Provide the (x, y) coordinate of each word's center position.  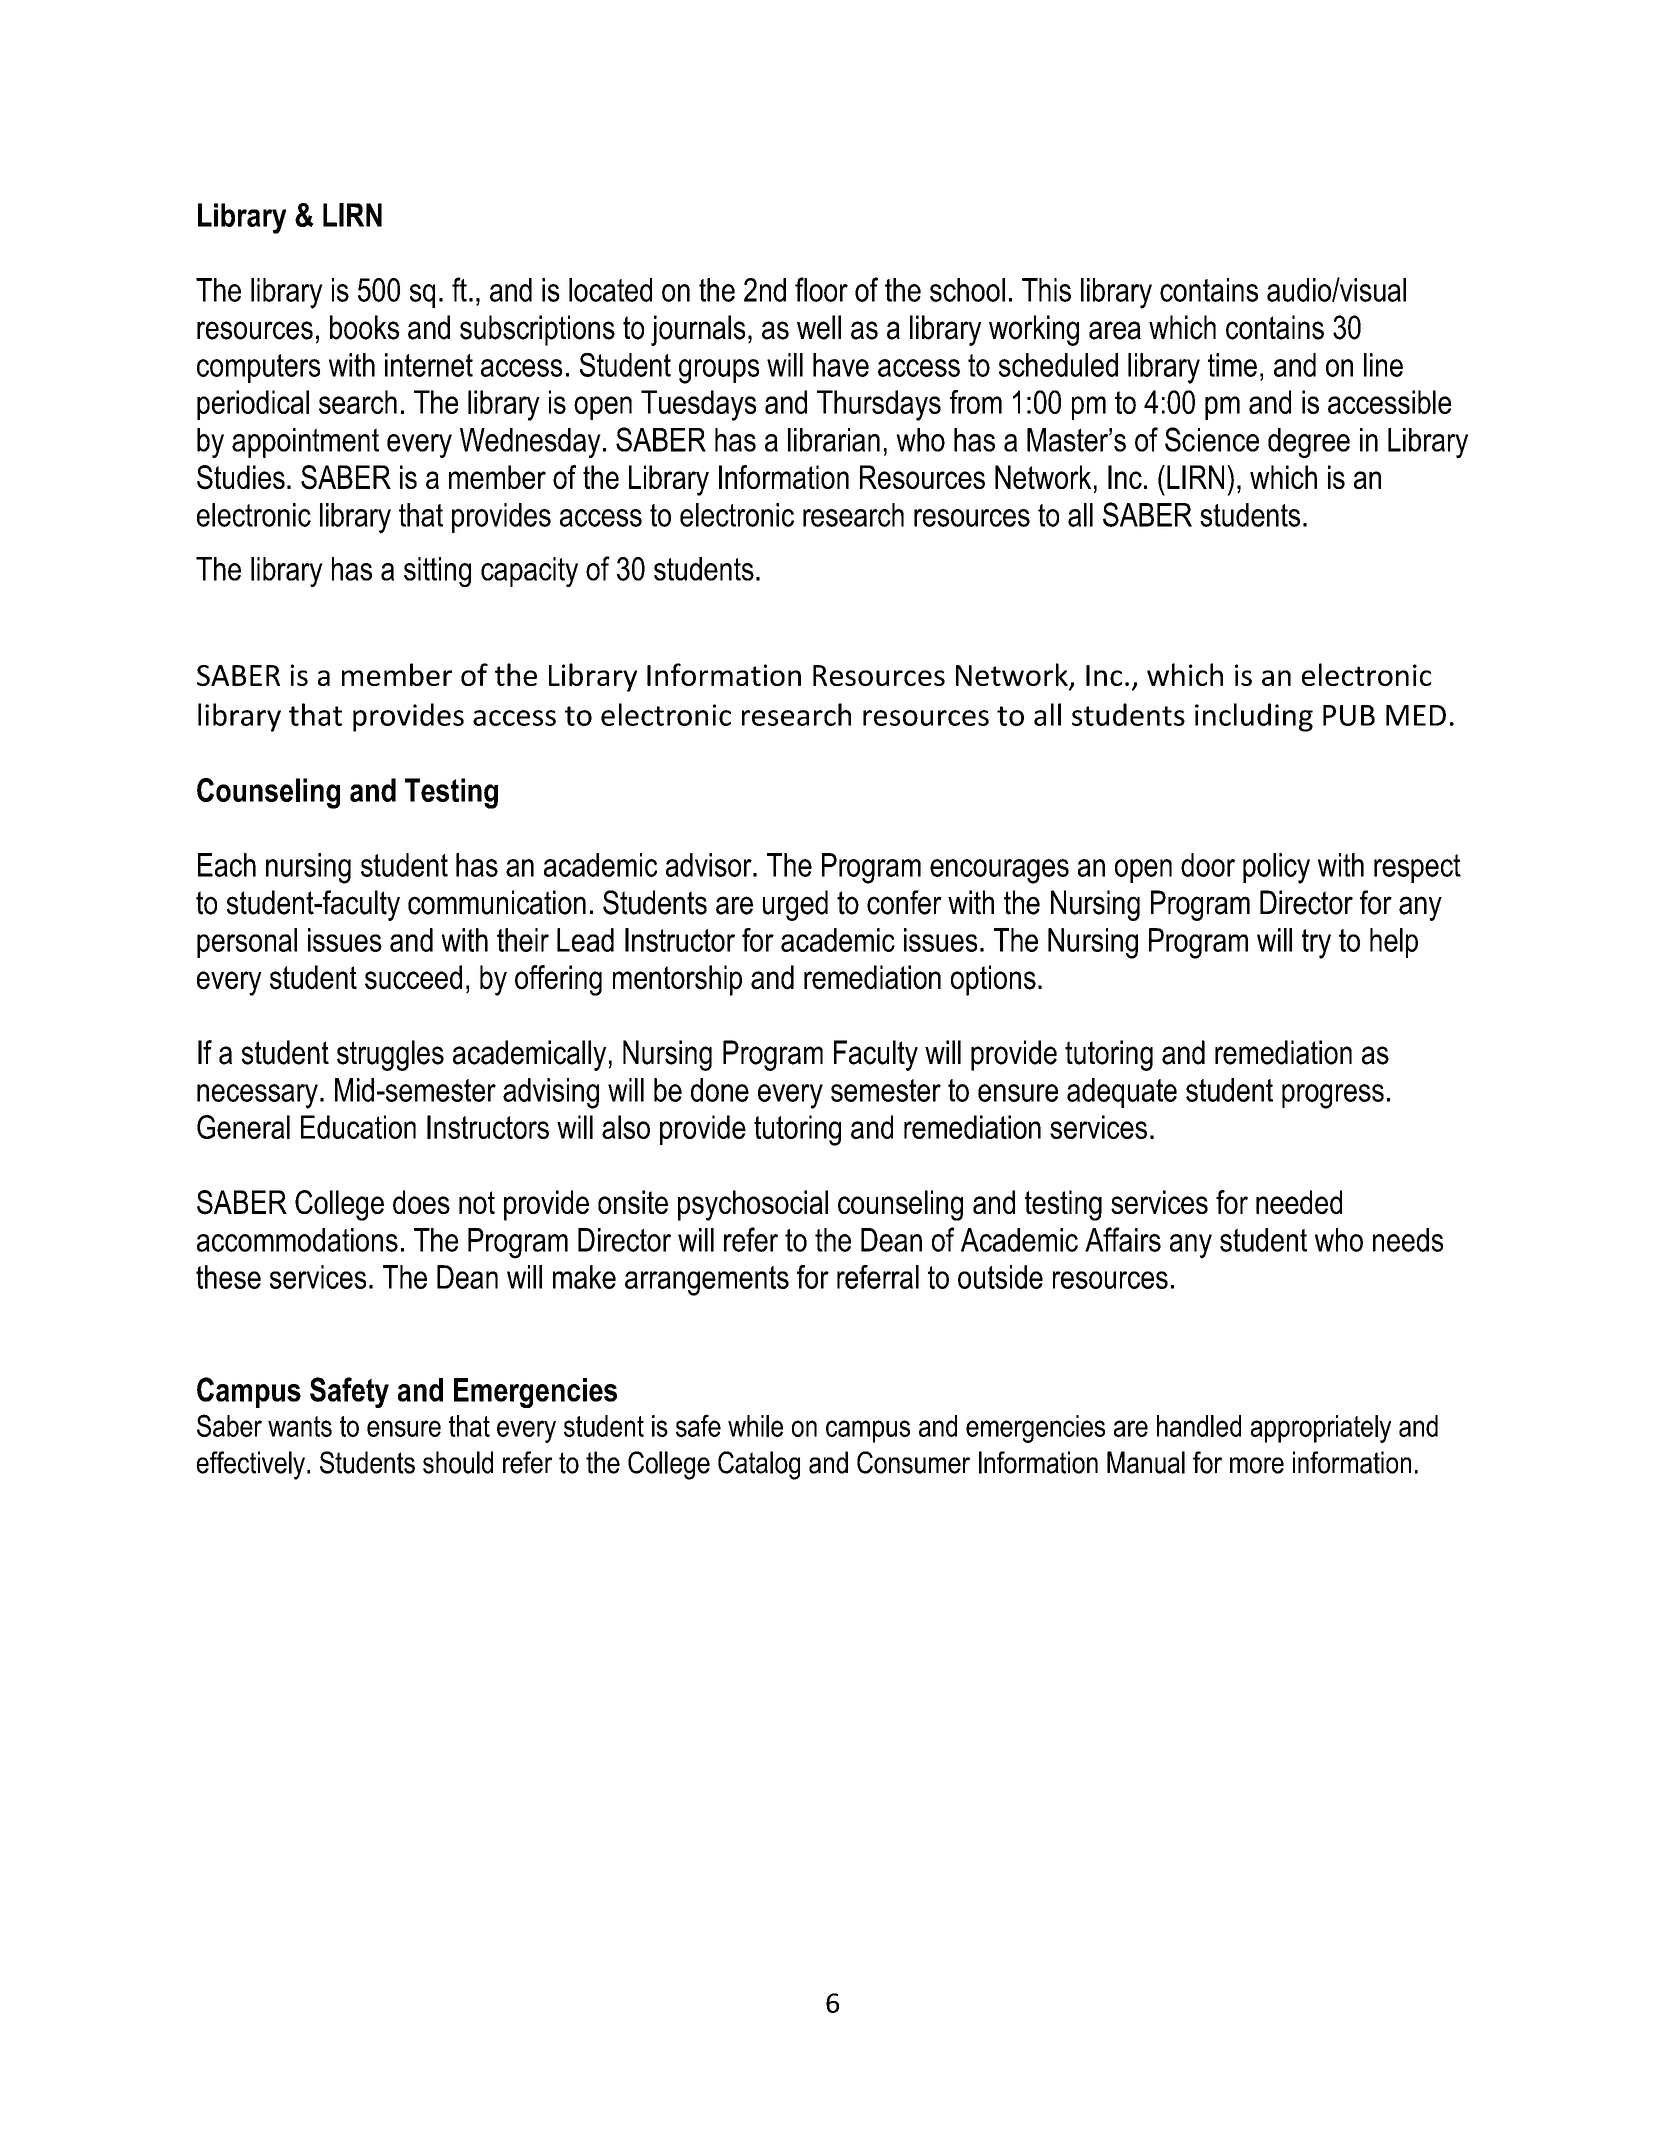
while (755, 1426)
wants (300, 1426)
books (364, 327)
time (1232, 365)
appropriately (1321, 1429)
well (819, 327)
